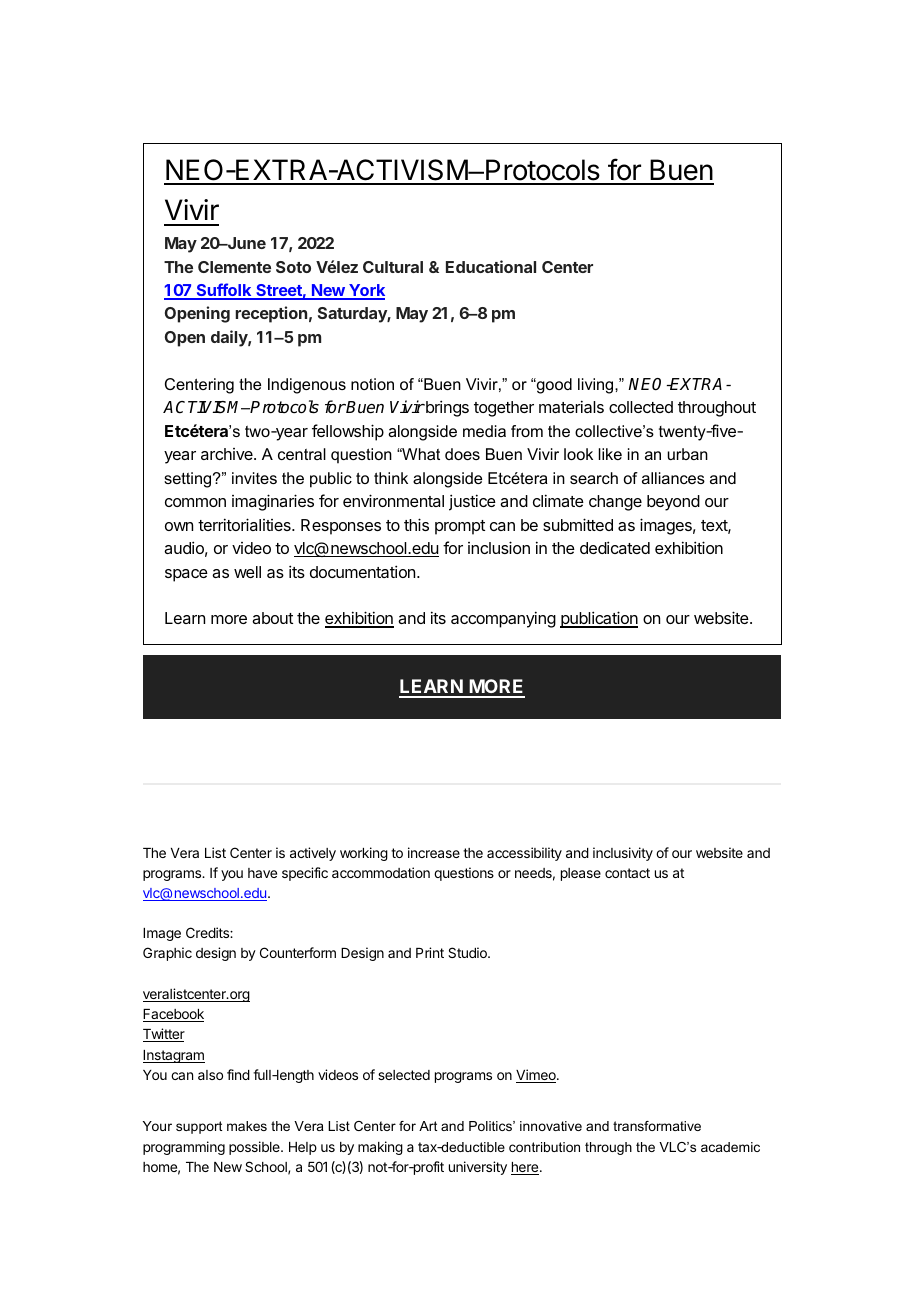  Describe the element at coordinates (597, 386) in the screenshot. I see `living` at that location.
